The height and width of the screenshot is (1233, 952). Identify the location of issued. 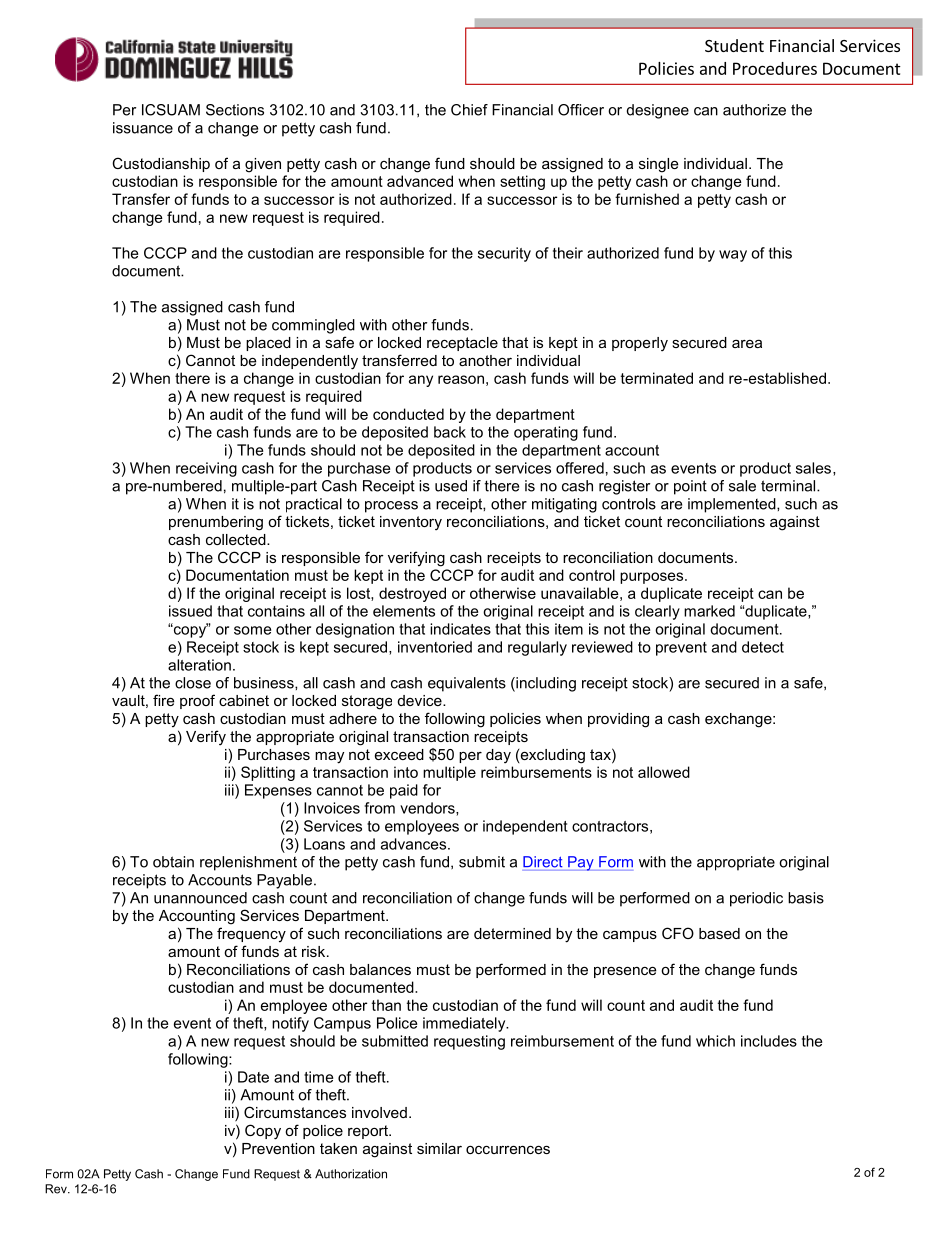
(190, 611).
